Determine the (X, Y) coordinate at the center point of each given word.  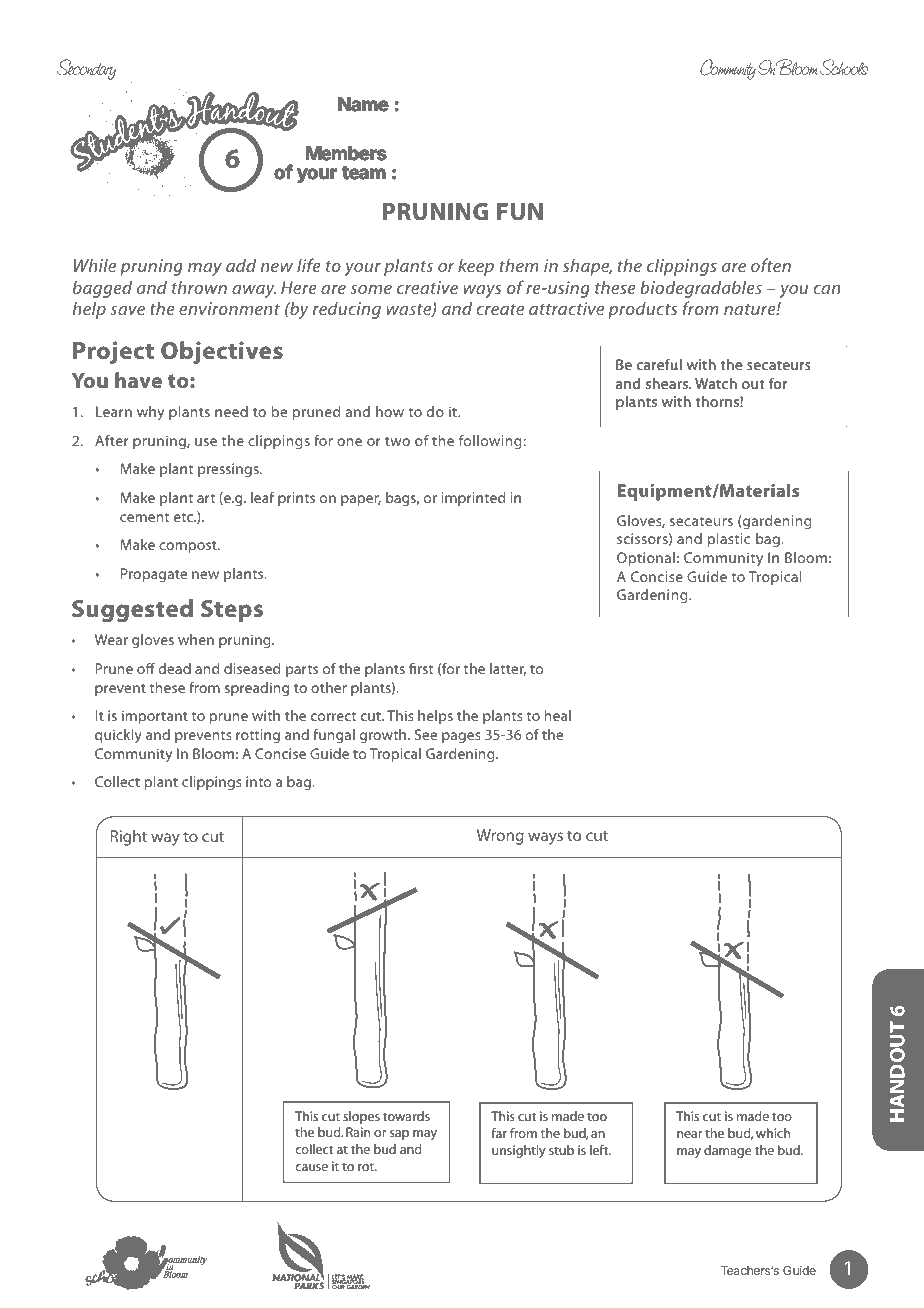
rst (425, 669)
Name (363, 104)
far (499, 1133)
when (196, 639)
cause (312, 1167)
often (771, 265)
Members (346, 153)
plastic (729, 540)
